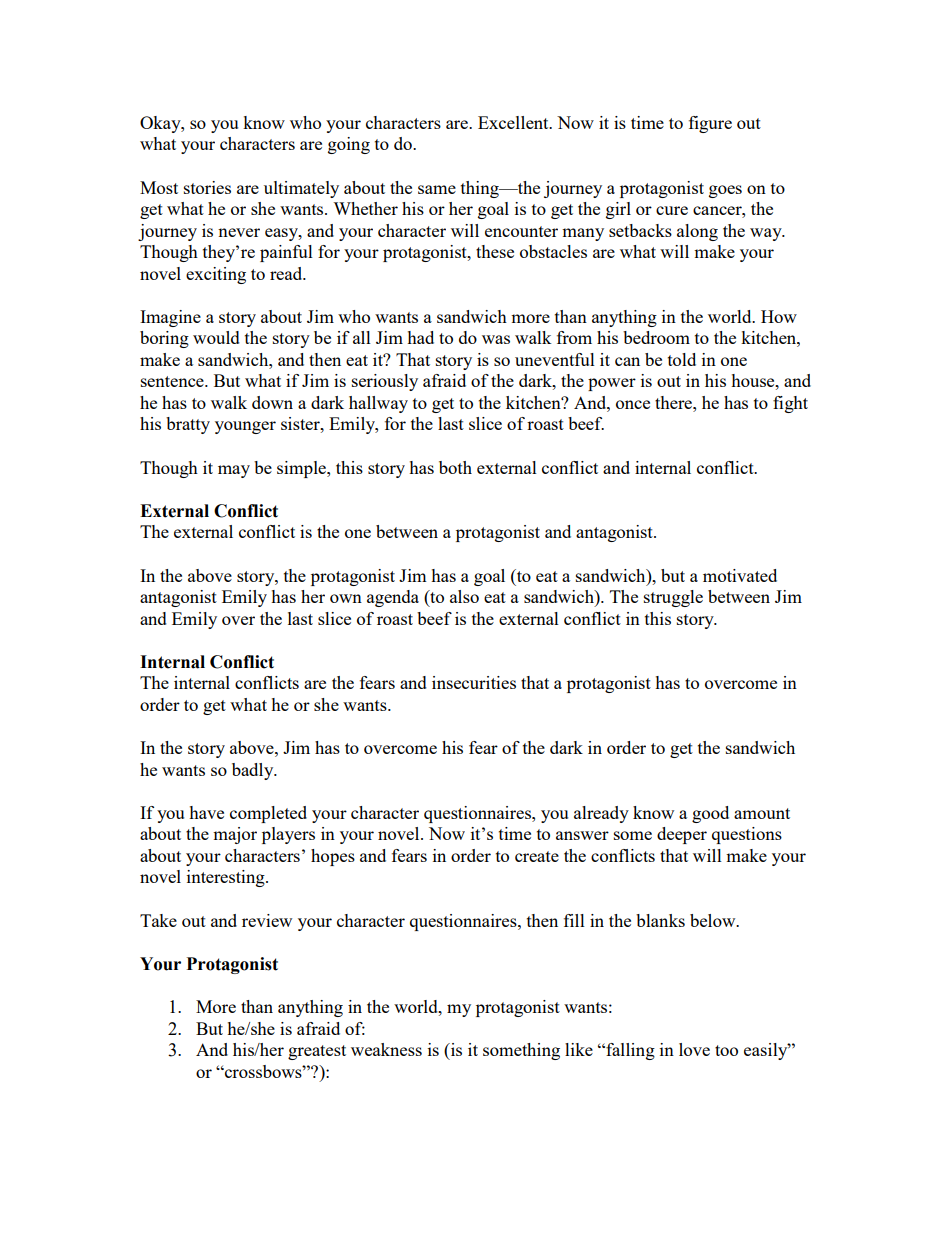 Image resolution: width=952 pixels, height=1233 pixels. I want to click on motivated, so click(740, 575).
